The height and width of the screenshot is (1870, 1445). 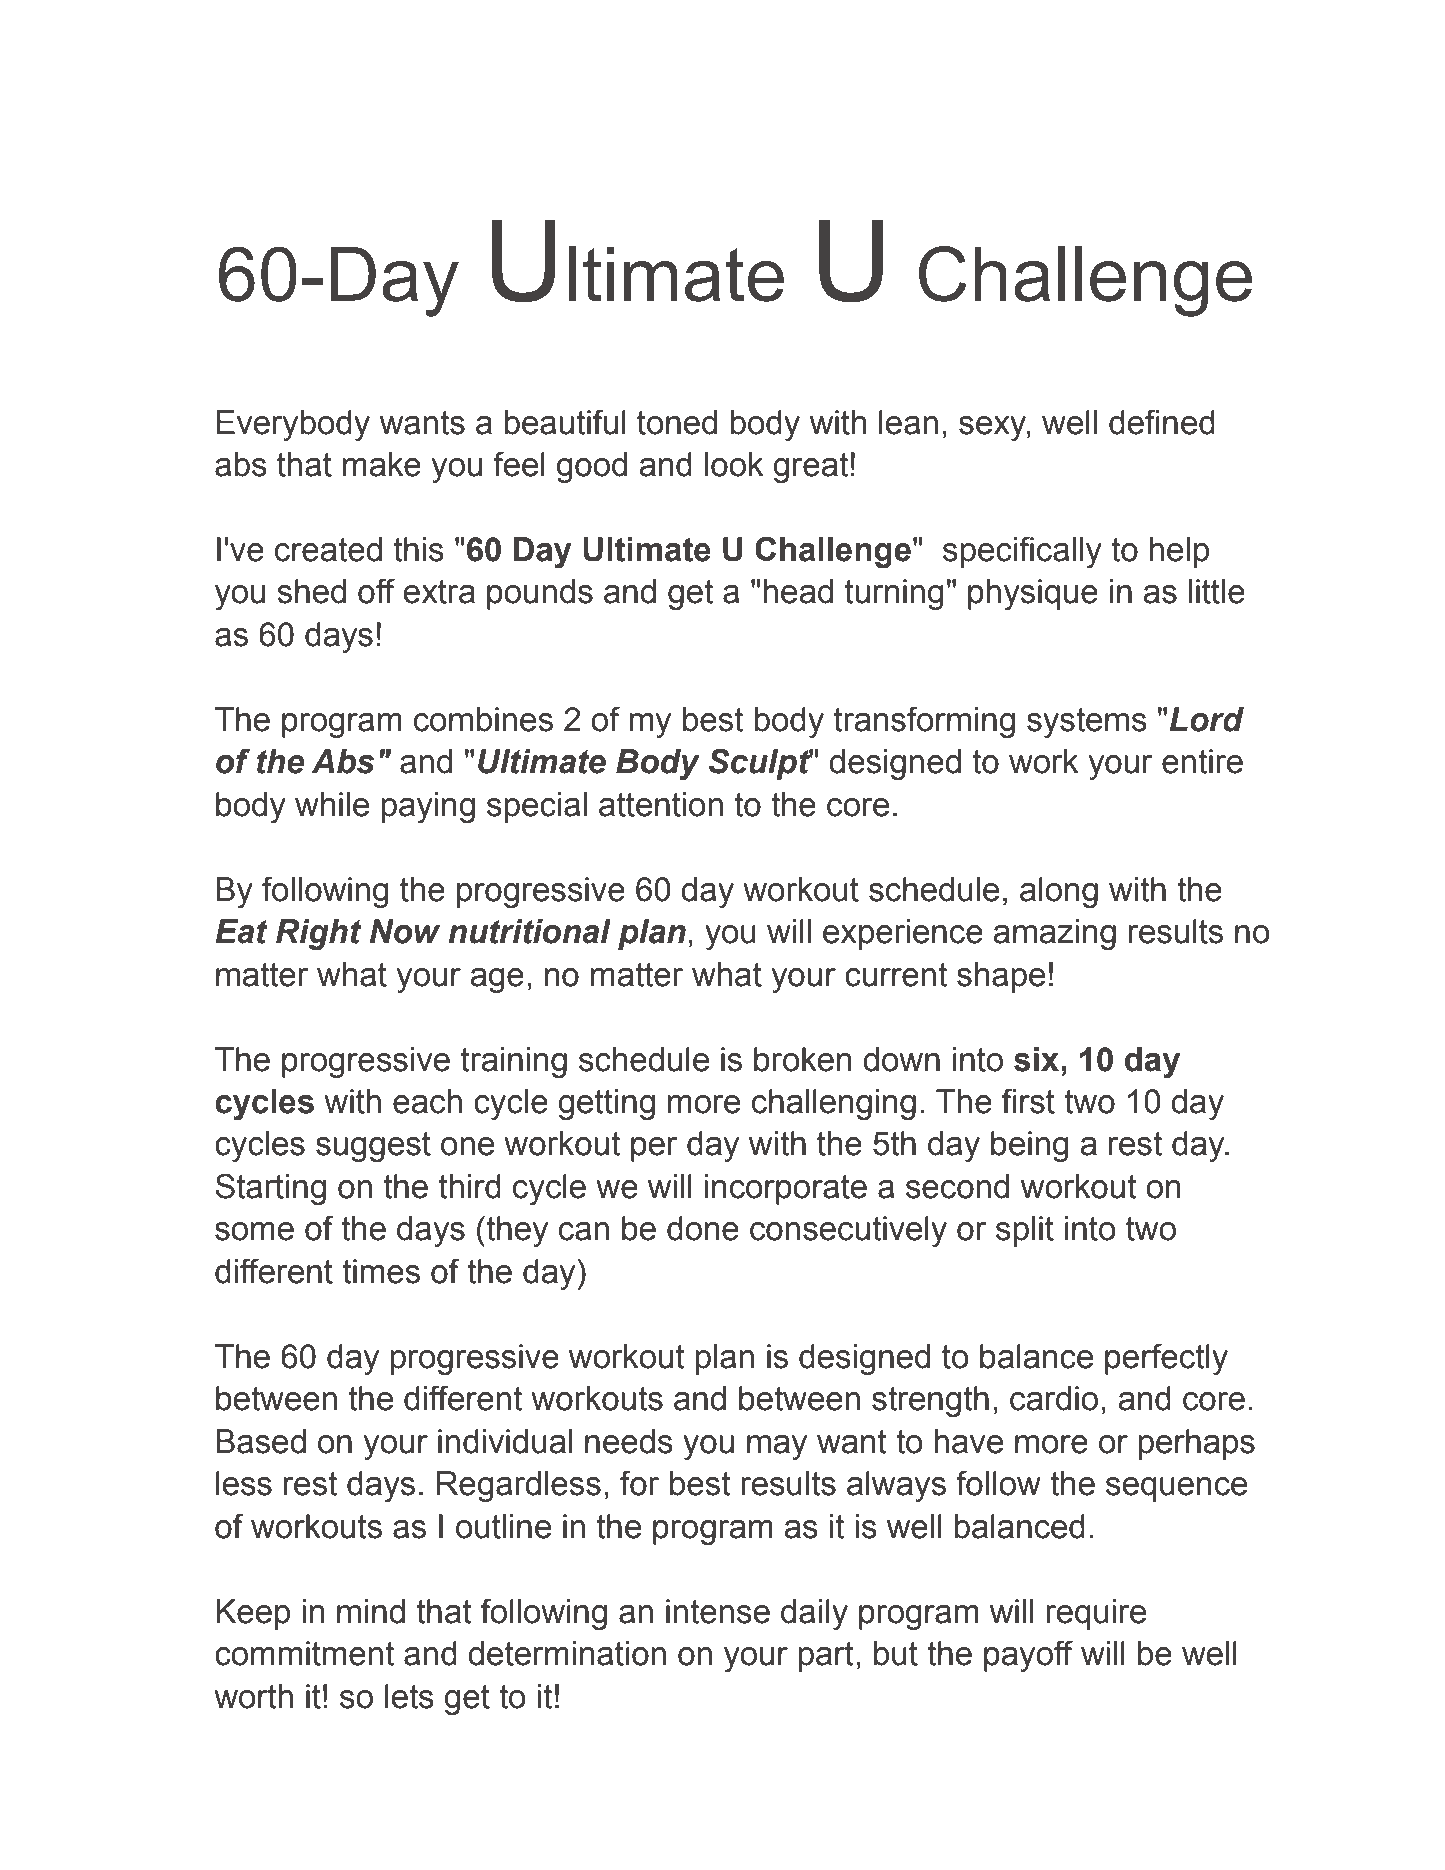 I want to click on may, so click(x=777, y=1447).
